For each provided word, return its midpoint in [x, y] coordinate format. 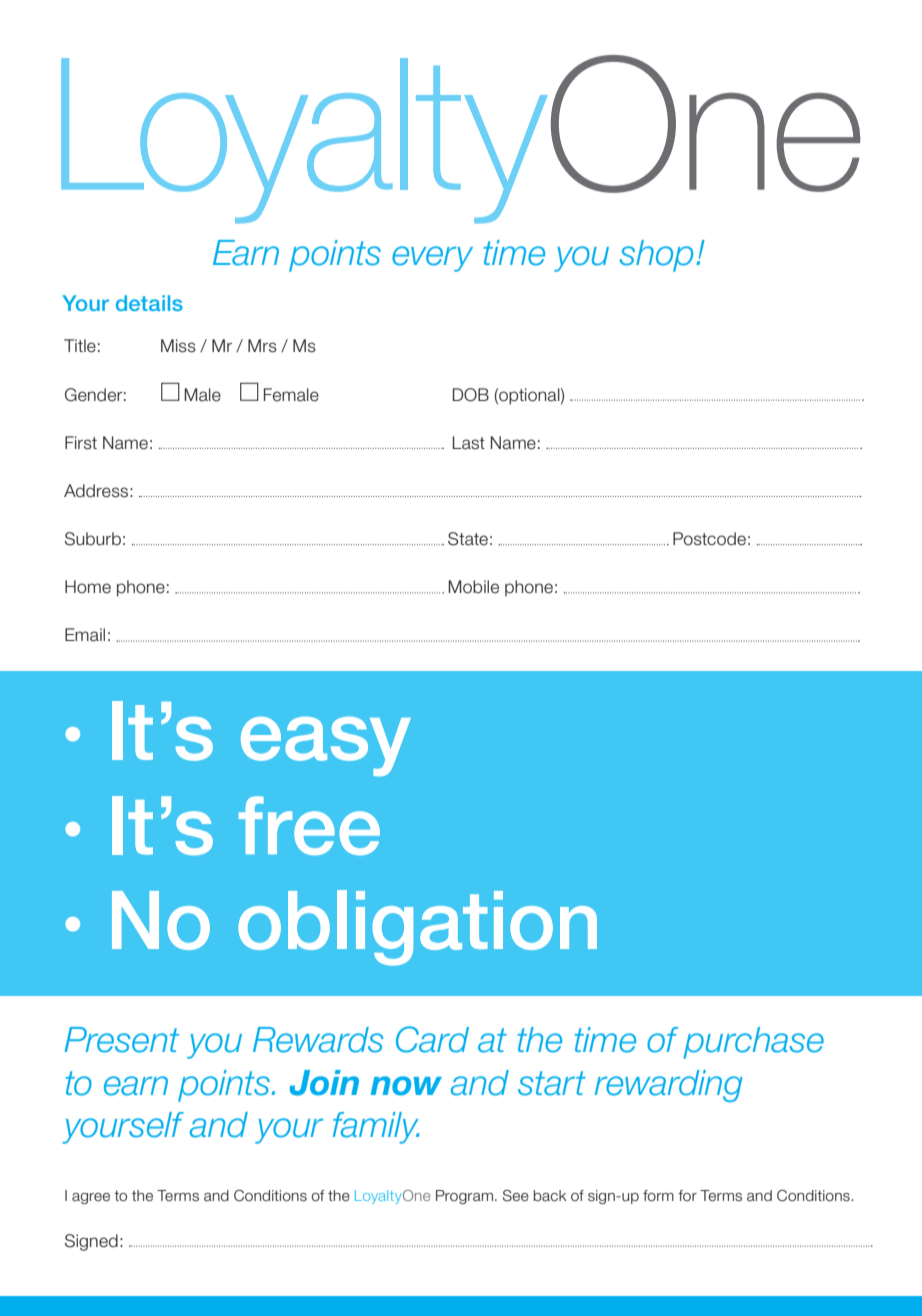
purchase [753, 1043]
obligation [417, 928]
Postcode [709, 539]
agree [91, 1198]
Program [464, 1197]
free [309, 825]
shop [656, 256]
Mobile [473, 587]
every [432, 259]
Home [88, 587]
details [149, 303]
